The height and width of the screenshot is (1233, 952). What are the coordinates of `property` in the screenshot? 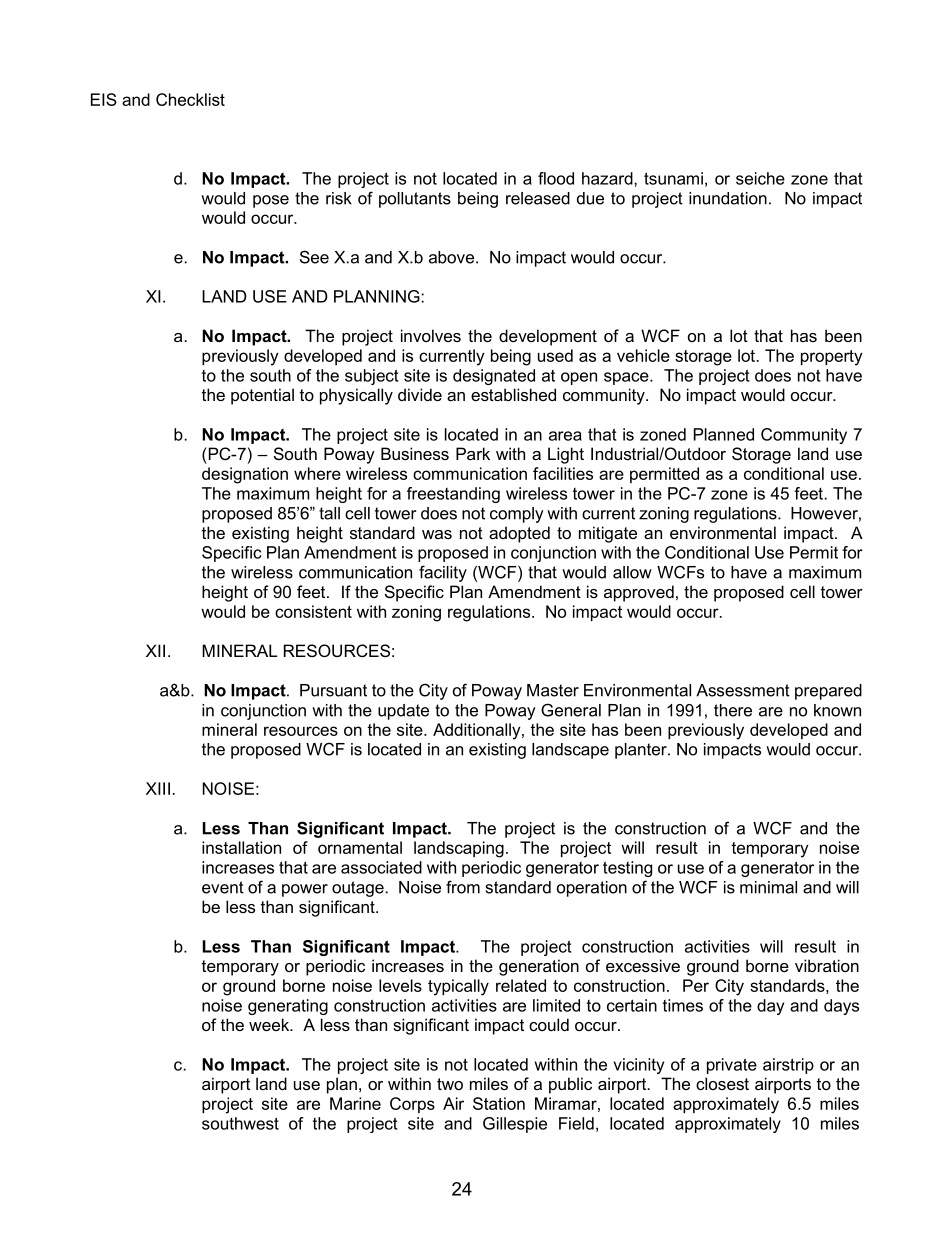 It's located at (832, 358).
